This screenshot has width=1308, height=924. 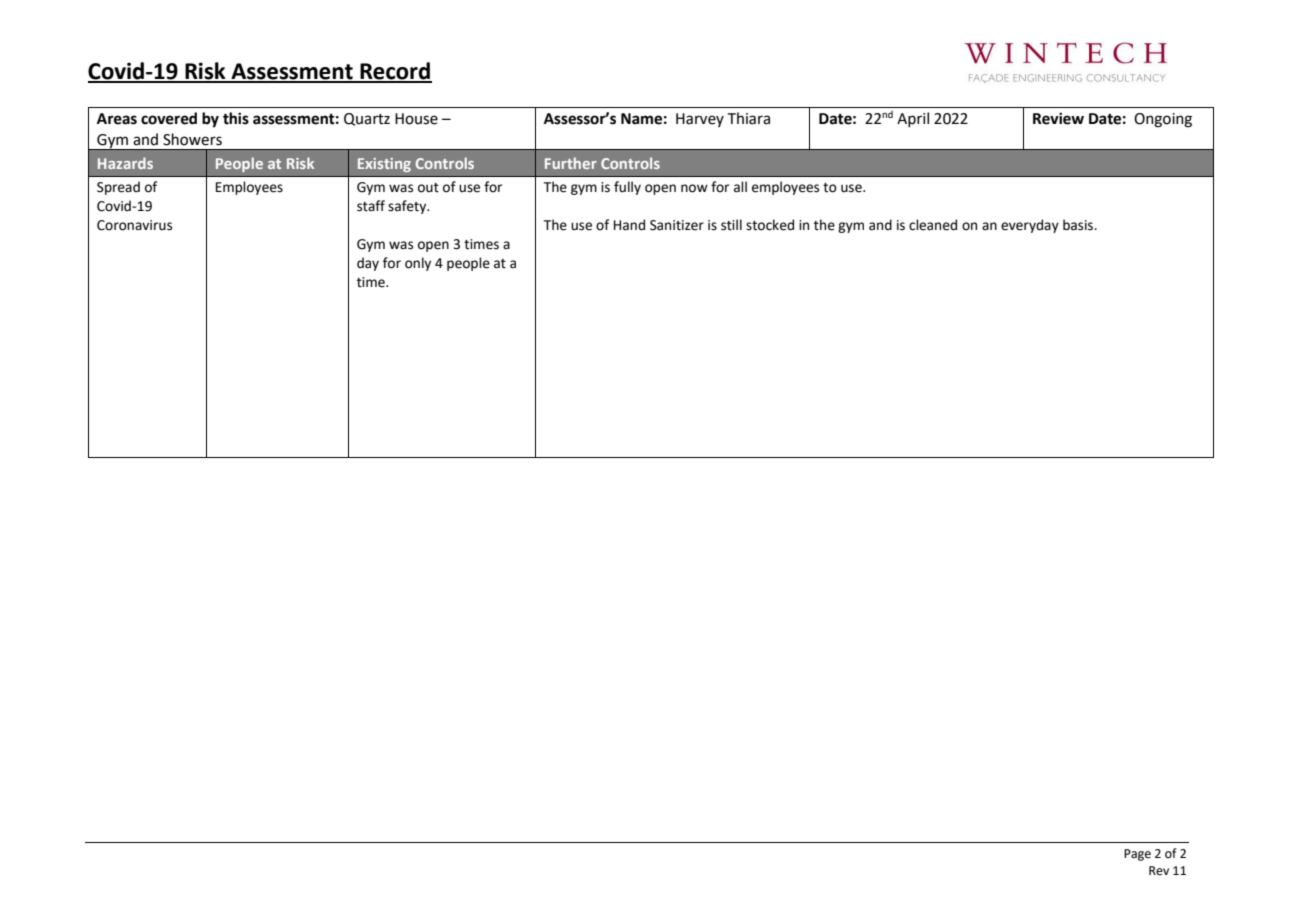 I want to click on everyday, so click(x=1030, y=226).
